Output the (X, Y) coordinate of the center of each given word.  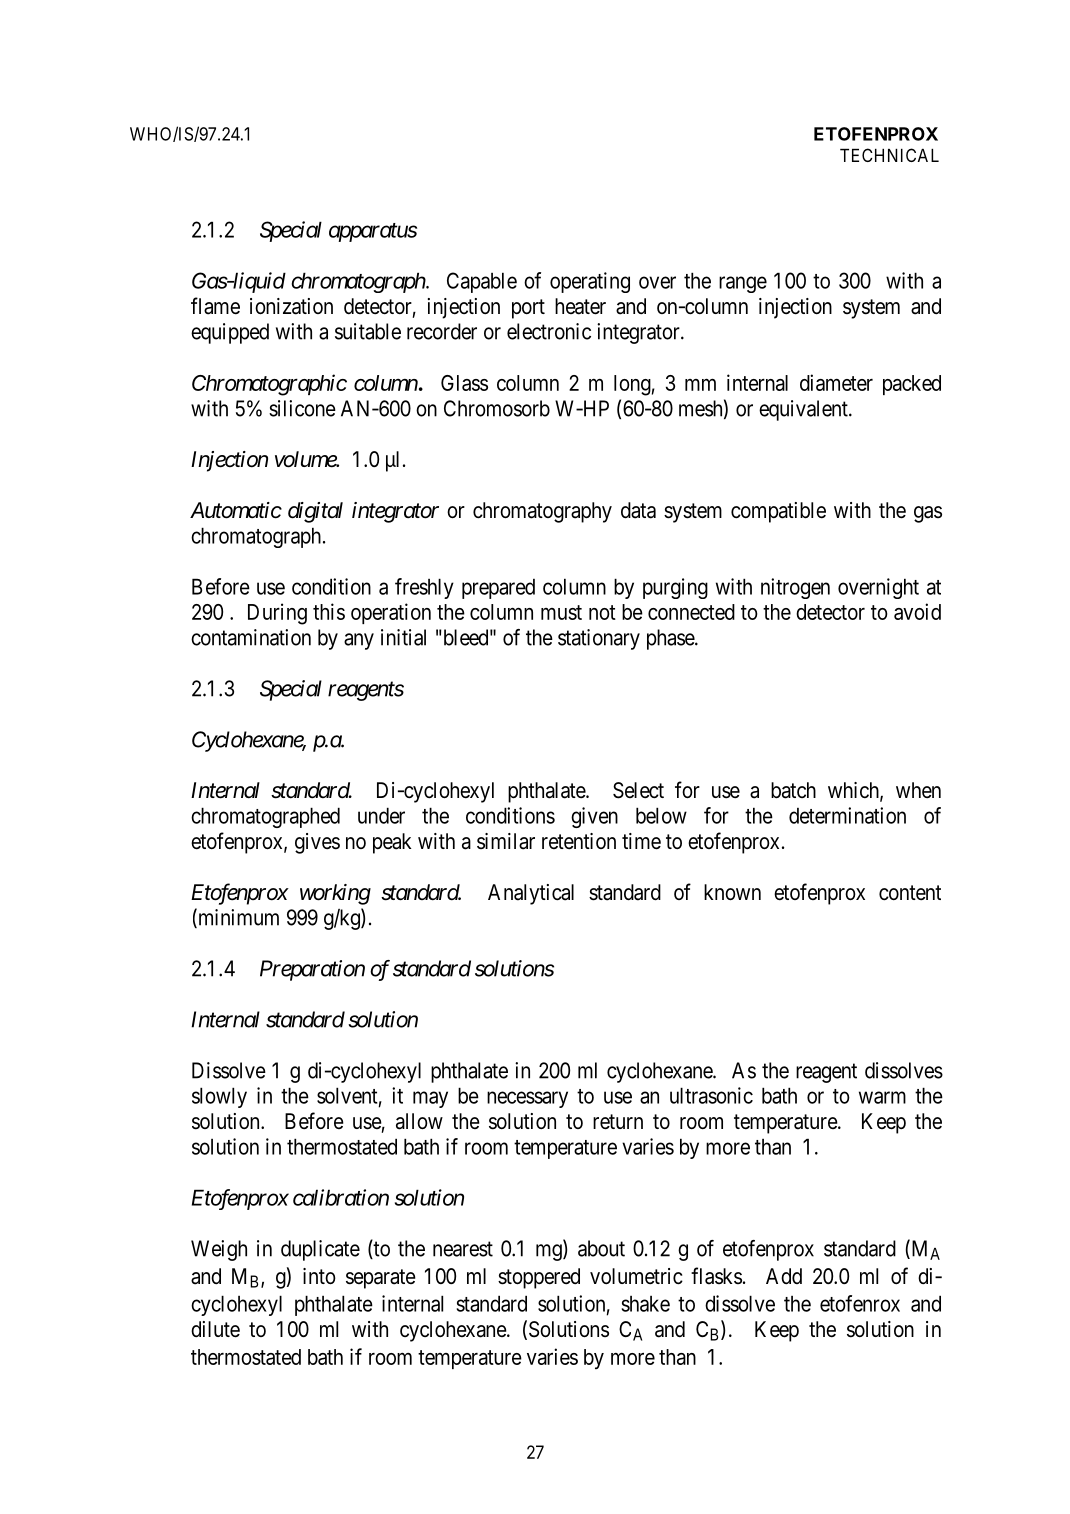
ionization (291, 306)
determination (847, 815)
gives (317, 843)
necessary (527, 1099)
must (561, 612)
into (319, 1276)
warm (882, 1097)
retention (579, 841)
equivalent (804, 410)
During (277, 614)
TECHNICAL (889, 155)
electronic (549, 331)
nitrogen (795, 588)
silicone (302, 408)
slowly (219, 1097)
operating (590, 282)
